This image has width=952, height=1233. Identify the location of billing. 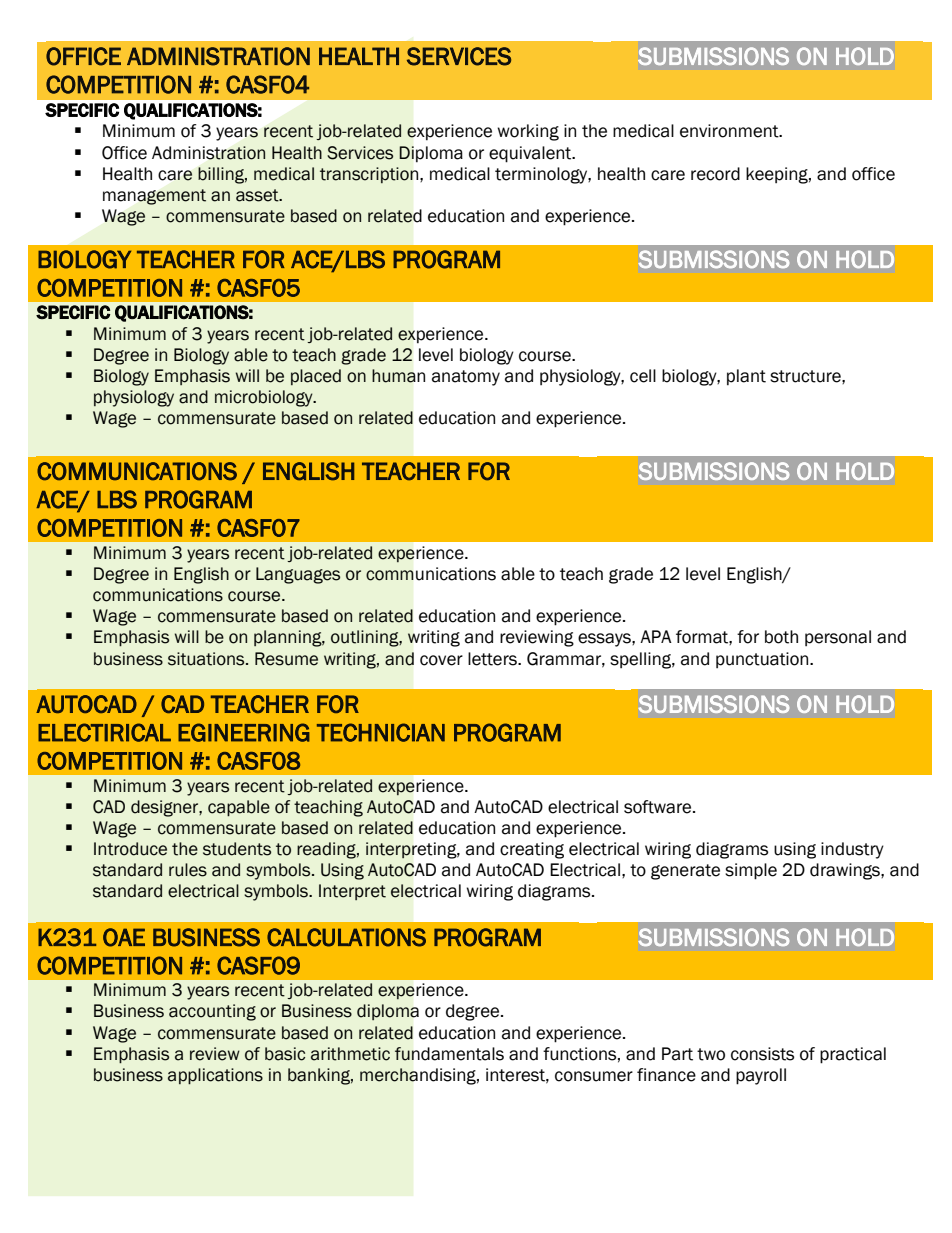
(222, 175).
